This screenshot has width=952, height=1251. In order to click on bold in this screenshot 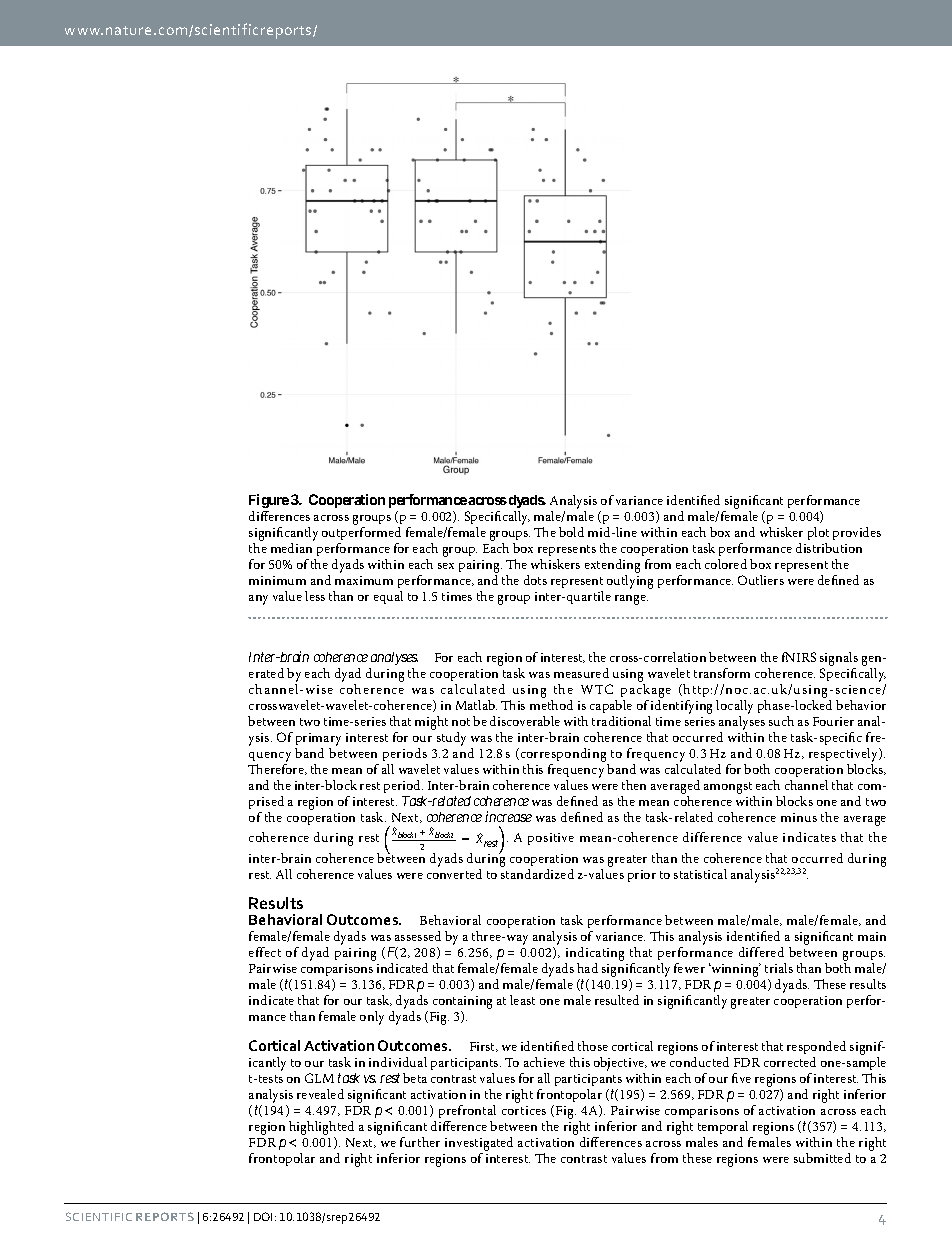, I will do `click(571, 532)`.
